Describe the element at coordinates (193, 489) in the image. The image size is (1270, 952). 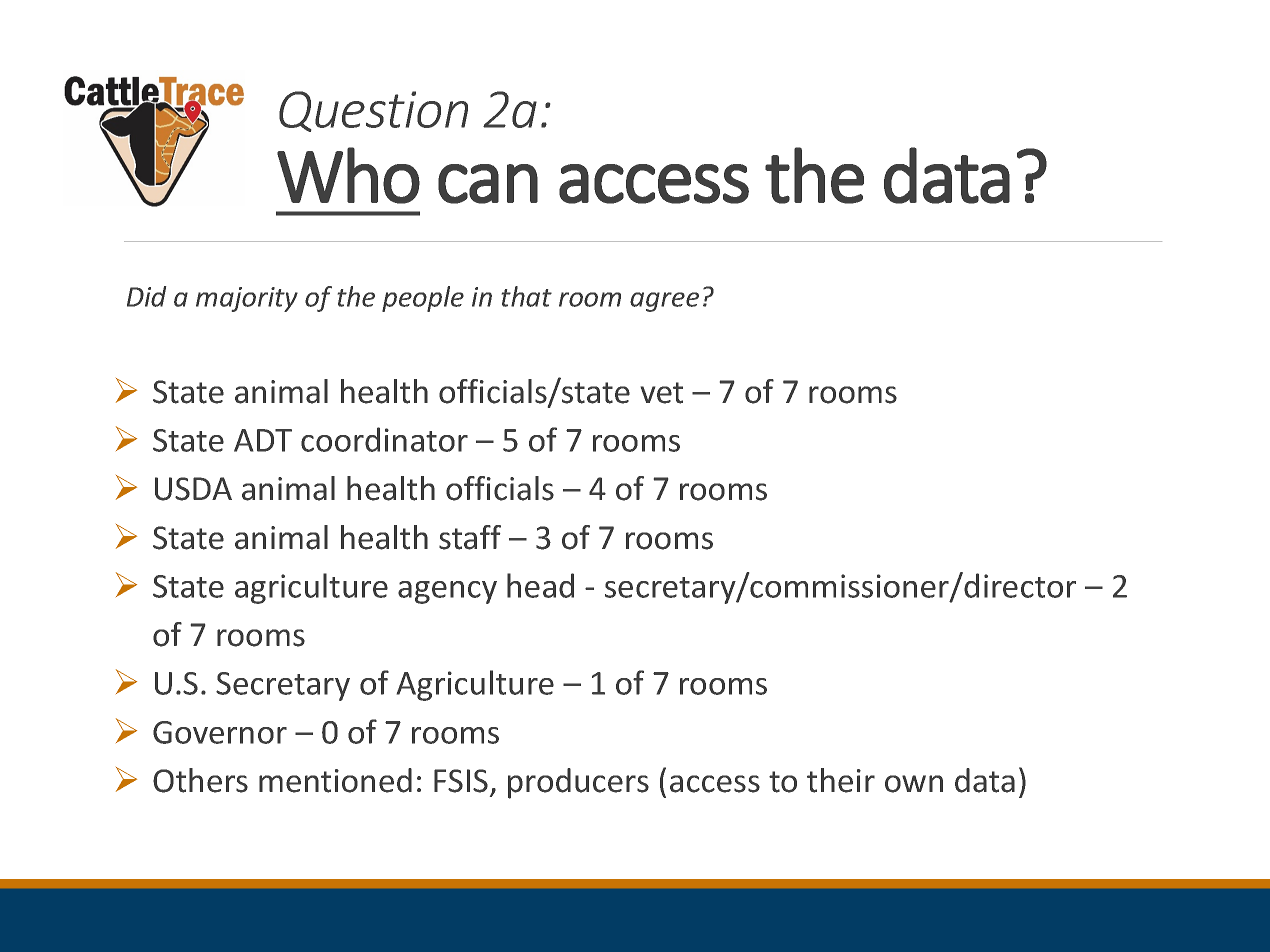
I see `USDA` at that location.
